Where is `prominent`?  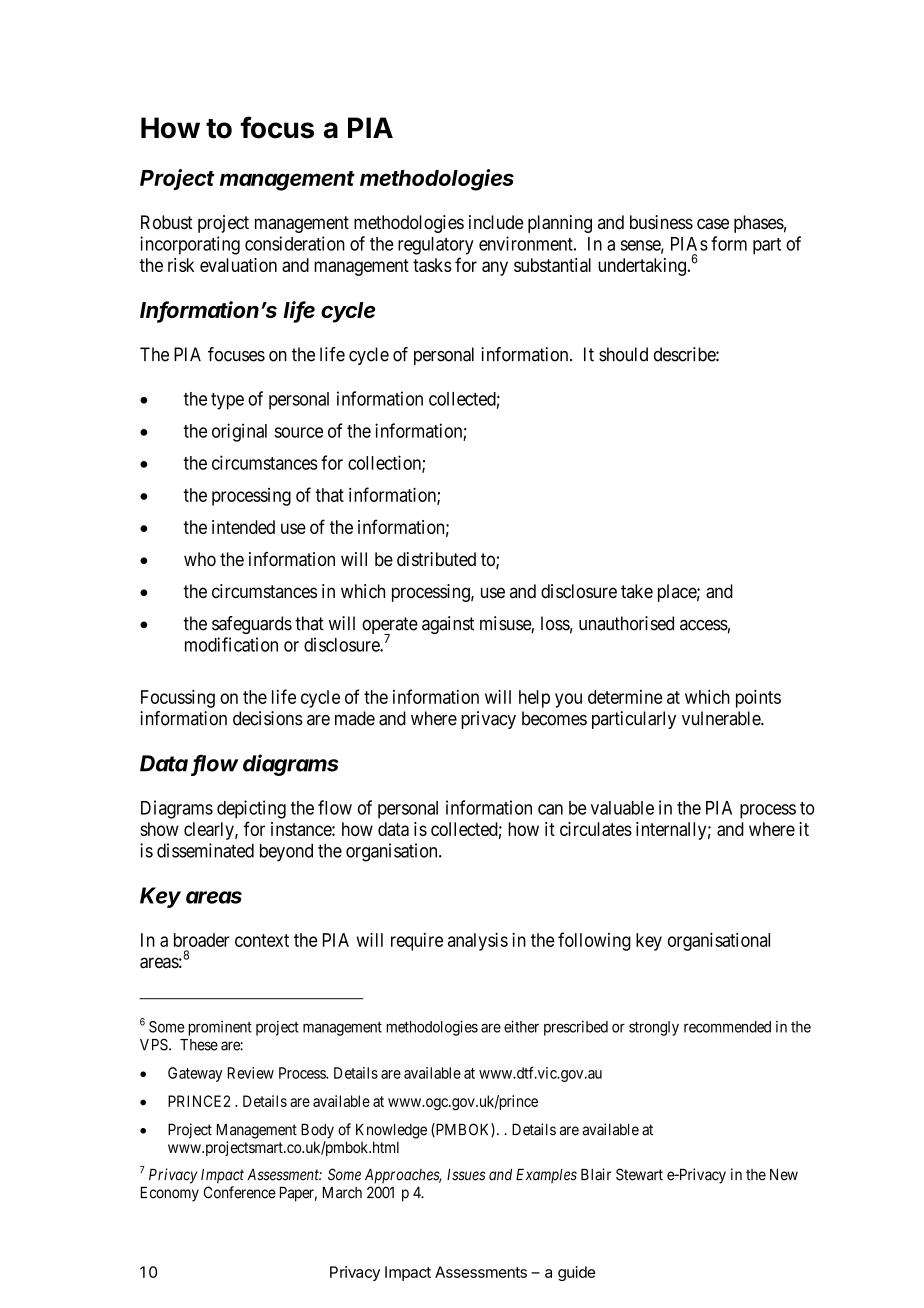 prominent is located at coordinates (220, 1028).
